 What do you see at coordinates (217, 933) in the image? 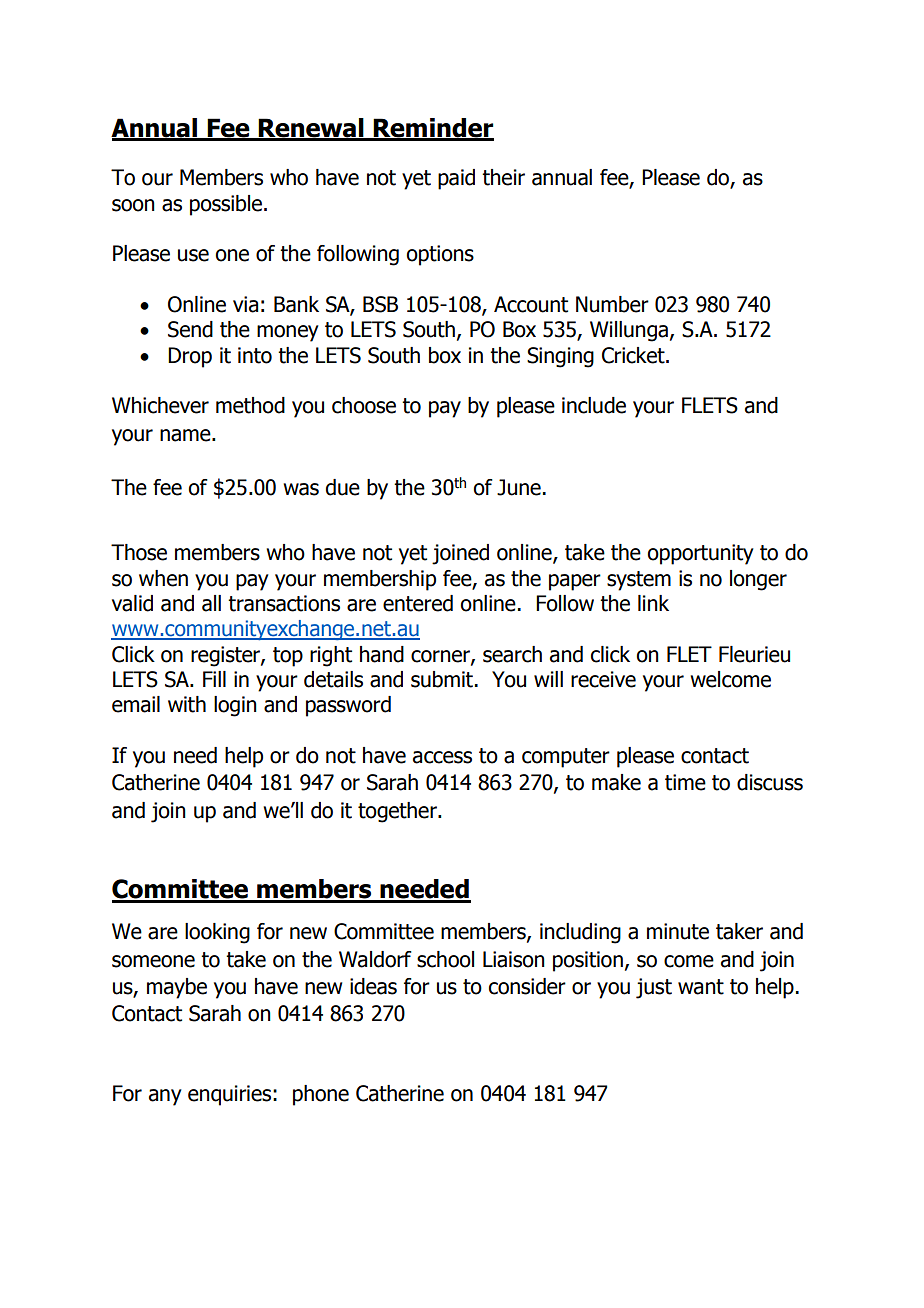
I see `looking` at bounding box center [217, 933].
